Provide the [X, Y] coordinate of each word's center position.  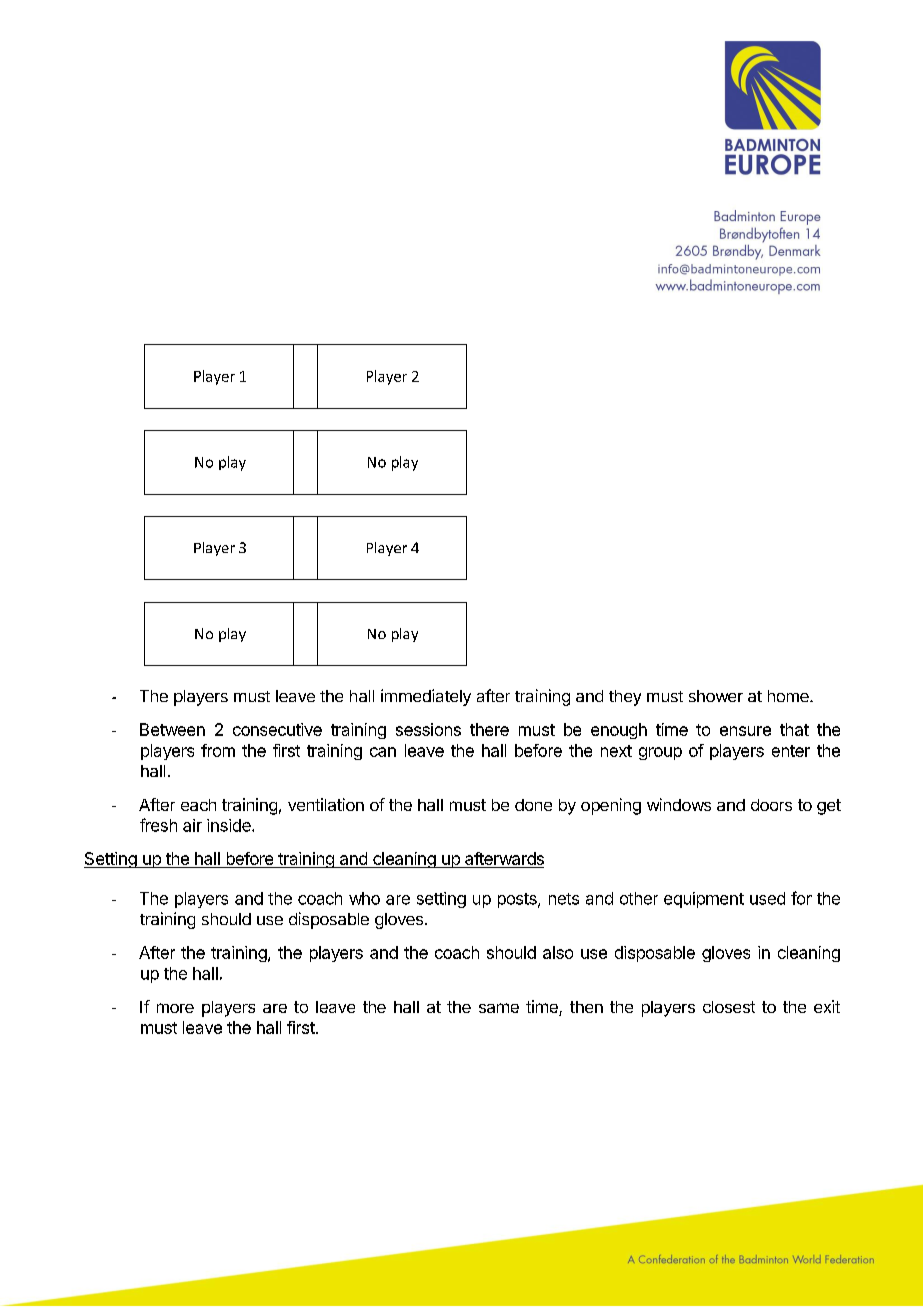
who [364, 898]
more [175, 1008]
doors [771, 805]
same [499, 1008]
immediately [426, 697]
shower [716, 696]
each [198, 805]
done [533, 805]
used [767, 898]
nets [564, 899]
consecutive [277, 729]
